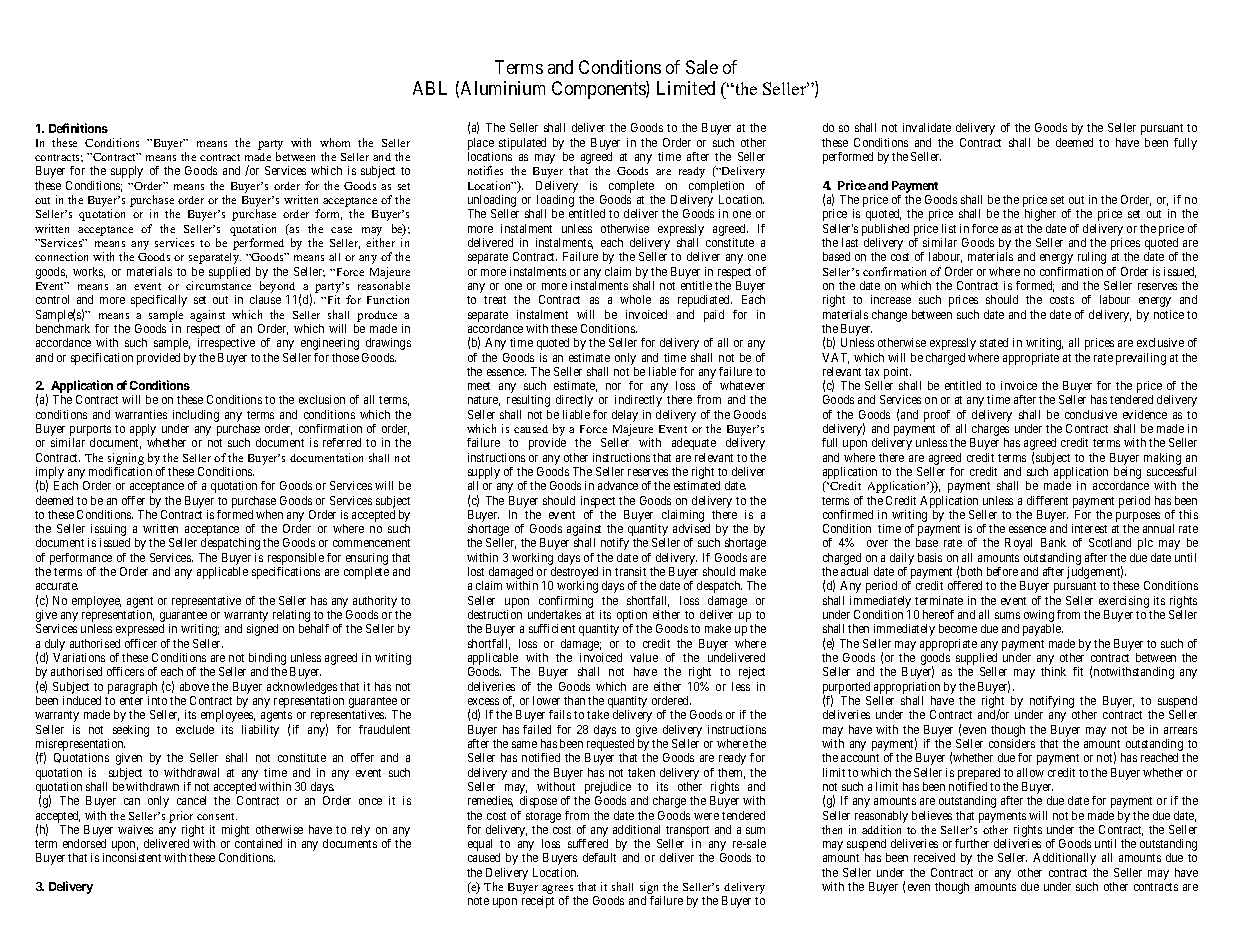 The image size is (1233, 952). I want to click on higher, so click(1040, 215).
